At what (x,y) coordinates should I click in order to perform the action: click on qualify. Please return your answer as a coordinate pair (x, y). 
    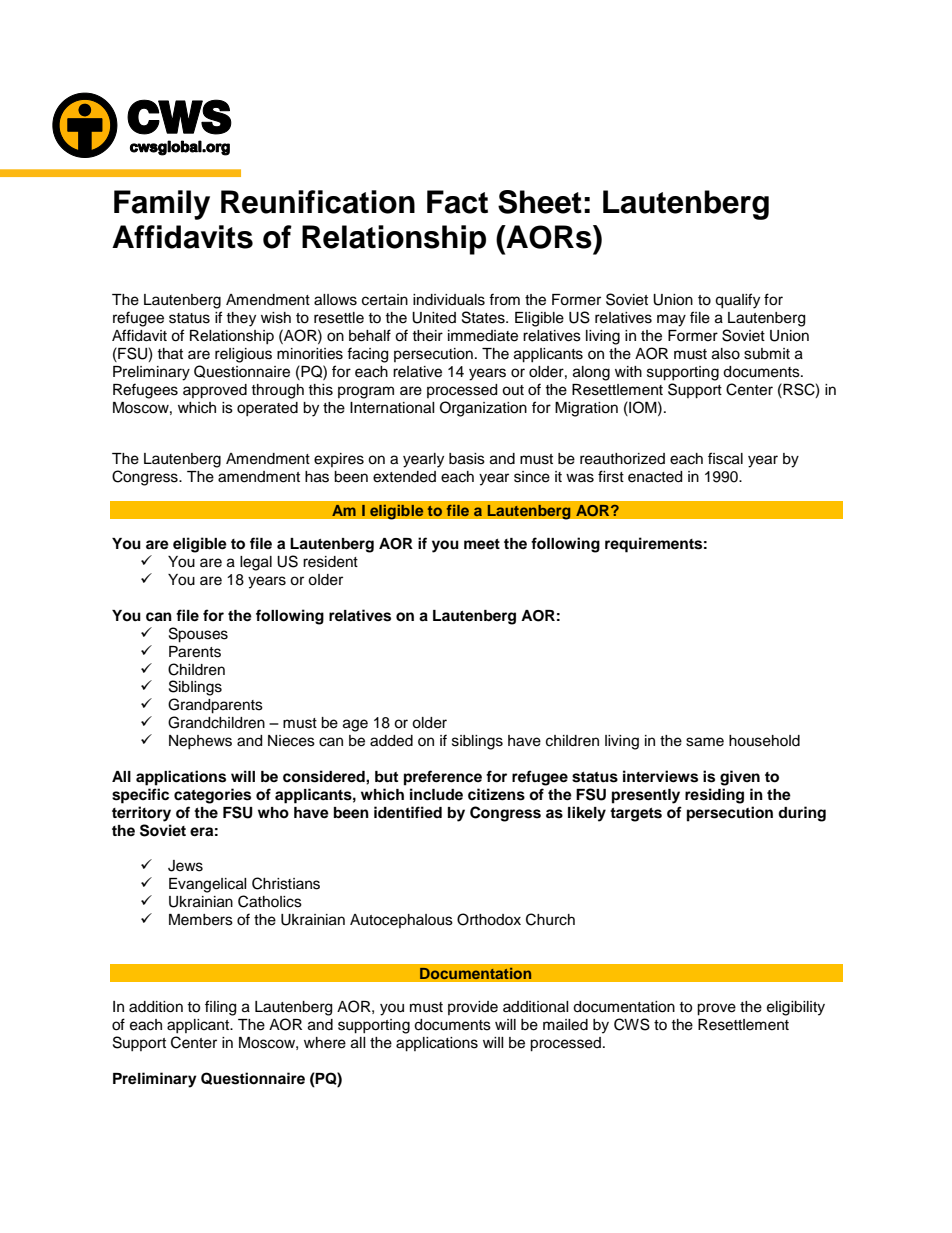
    Looking at the image, I should click on (737, 301).
